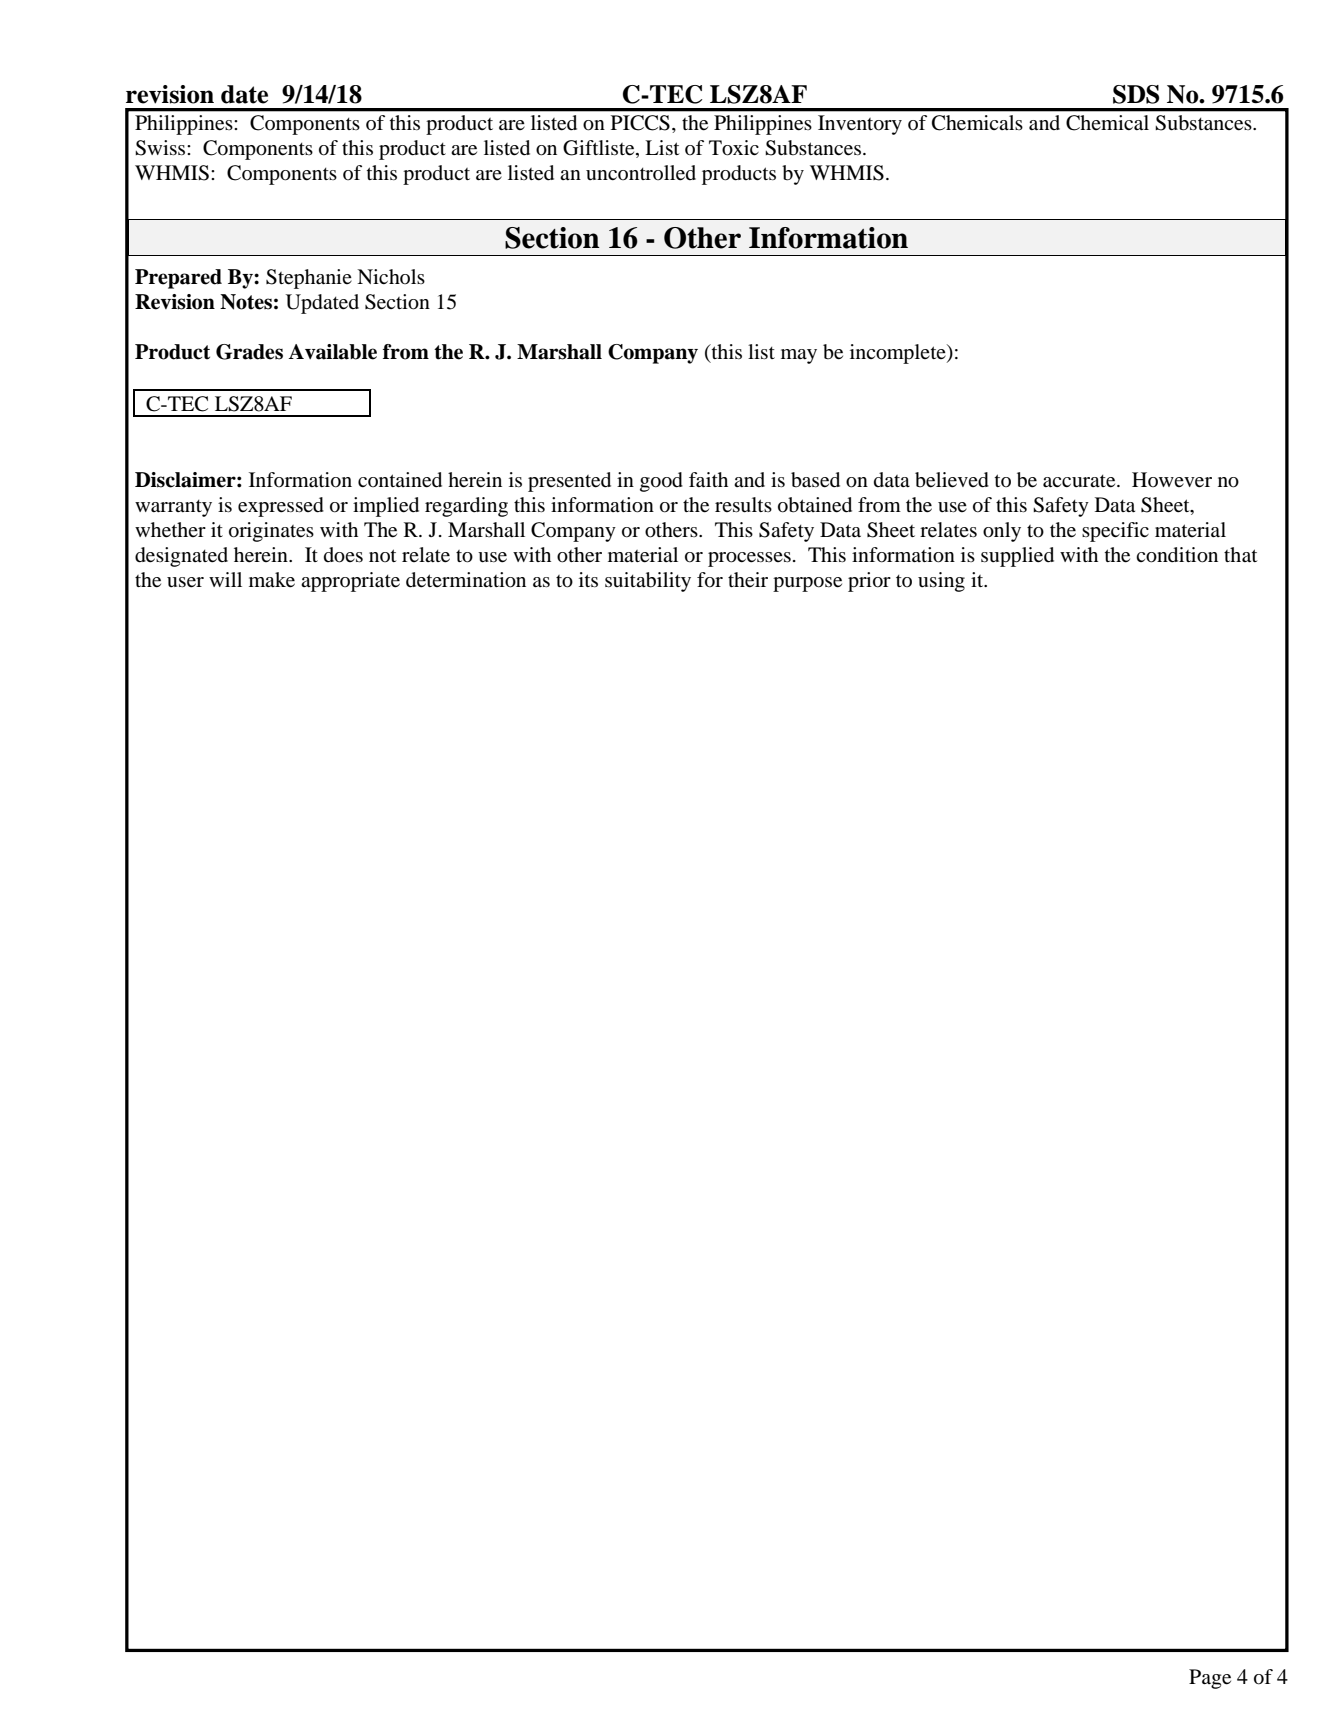 The width and height of the screenshot is (1335, 1728). I want to click on user, so click(185, 582).
